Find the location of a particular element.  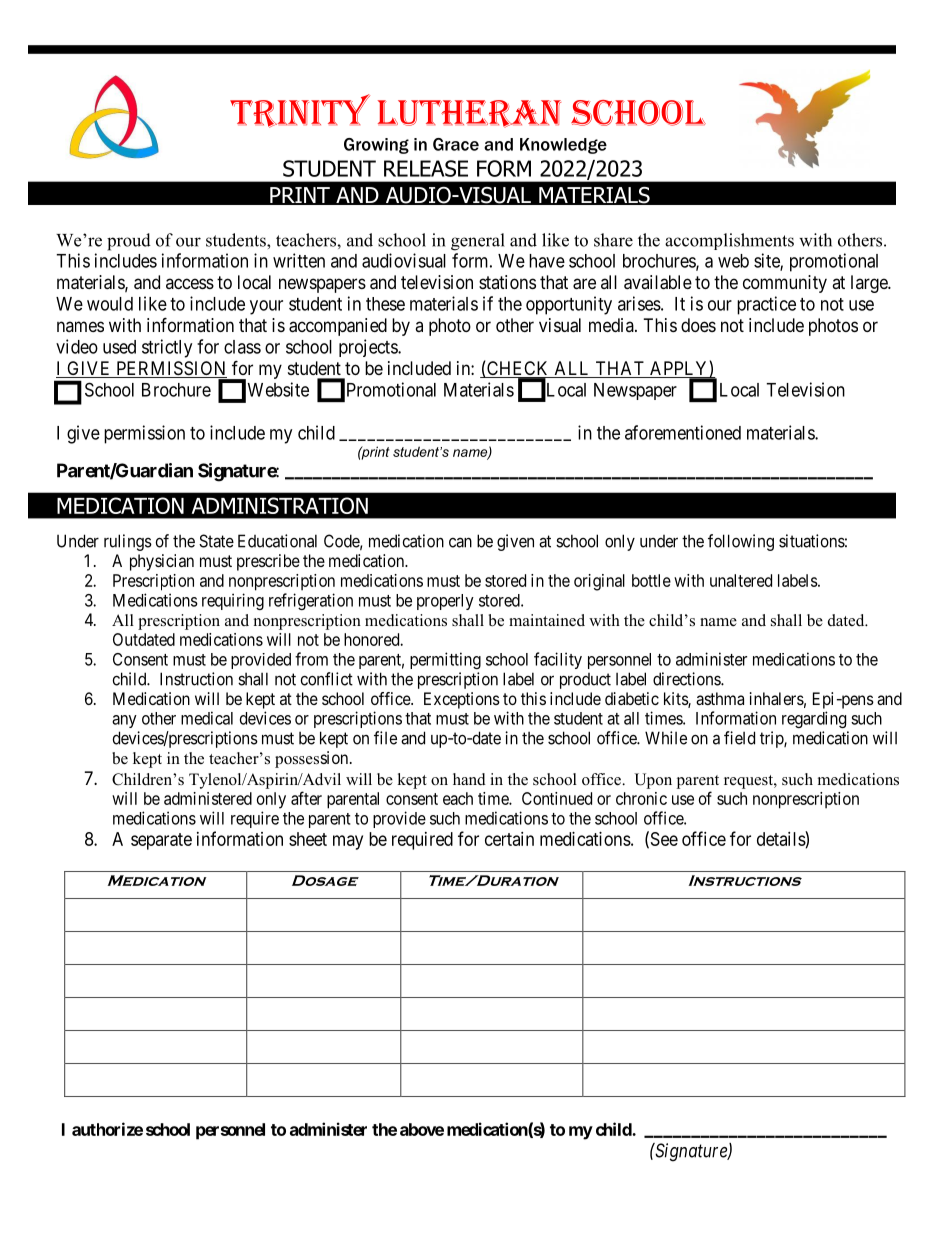

aforementioned is located at coordinates (683, 432).
